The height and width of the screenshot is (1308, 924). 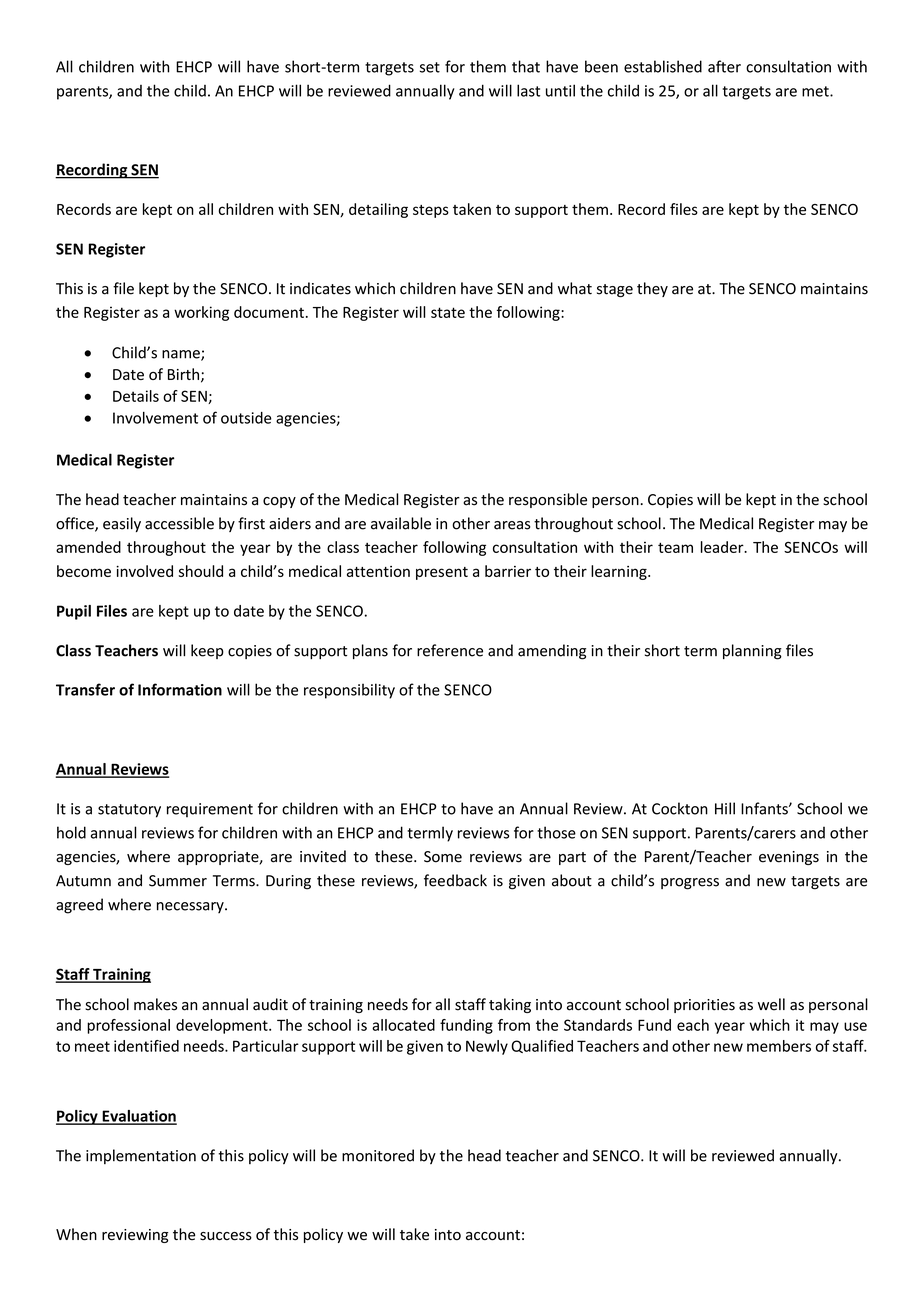 What do you see at coordinates (723, 547) in the screenshot?
I see `leader` at bounding box center [723, 547].
